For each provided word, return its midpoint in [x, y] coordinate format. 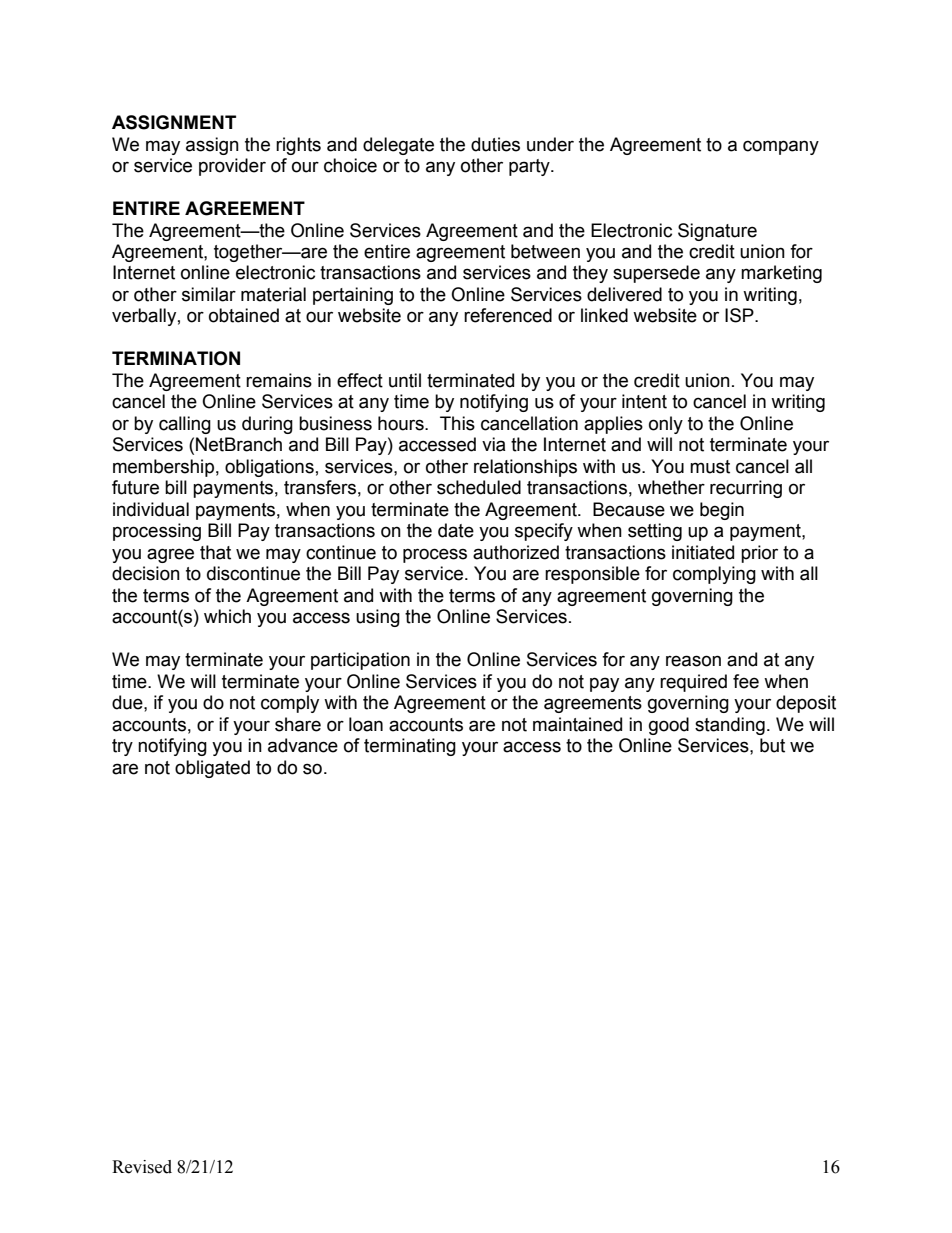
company [781, 147]
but [772, 745]
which [227, 616]
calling [185, 425]
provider [232, 167]
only [666, 425]
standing [730, 726]
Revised [142, 1167]
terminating [410, 747]
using [378, 618]
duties [495, 144]
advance [303, 745]
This [457, 423]
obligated [212, 769]
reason [693, 661]
